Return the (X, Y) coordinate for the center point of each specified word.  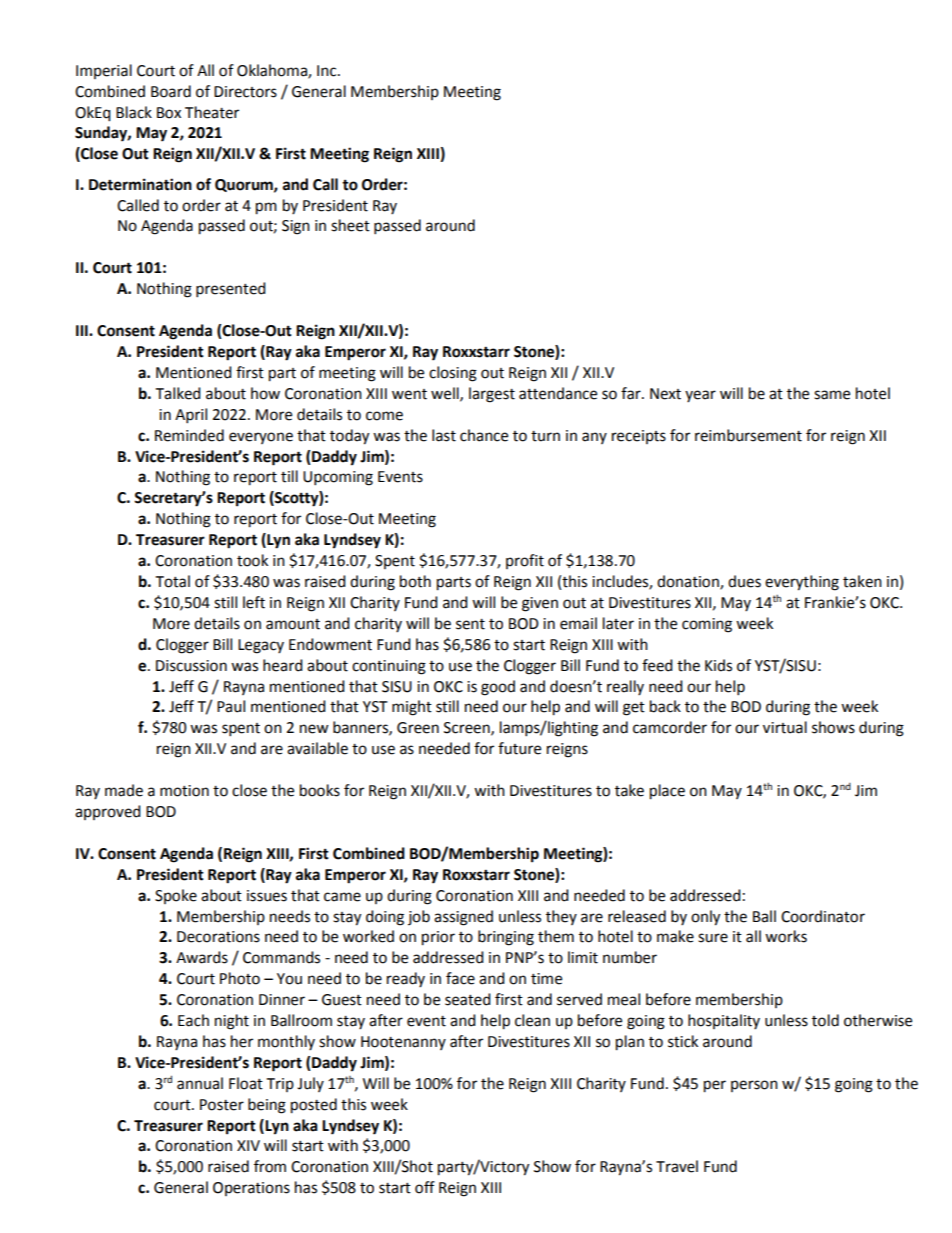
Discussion (191, 666)
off (425, 1187)
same (832, 395)
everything (802, 583)
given (540, 604)
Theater (212, 112)
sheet (350, 225)
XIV (248, 1145)
